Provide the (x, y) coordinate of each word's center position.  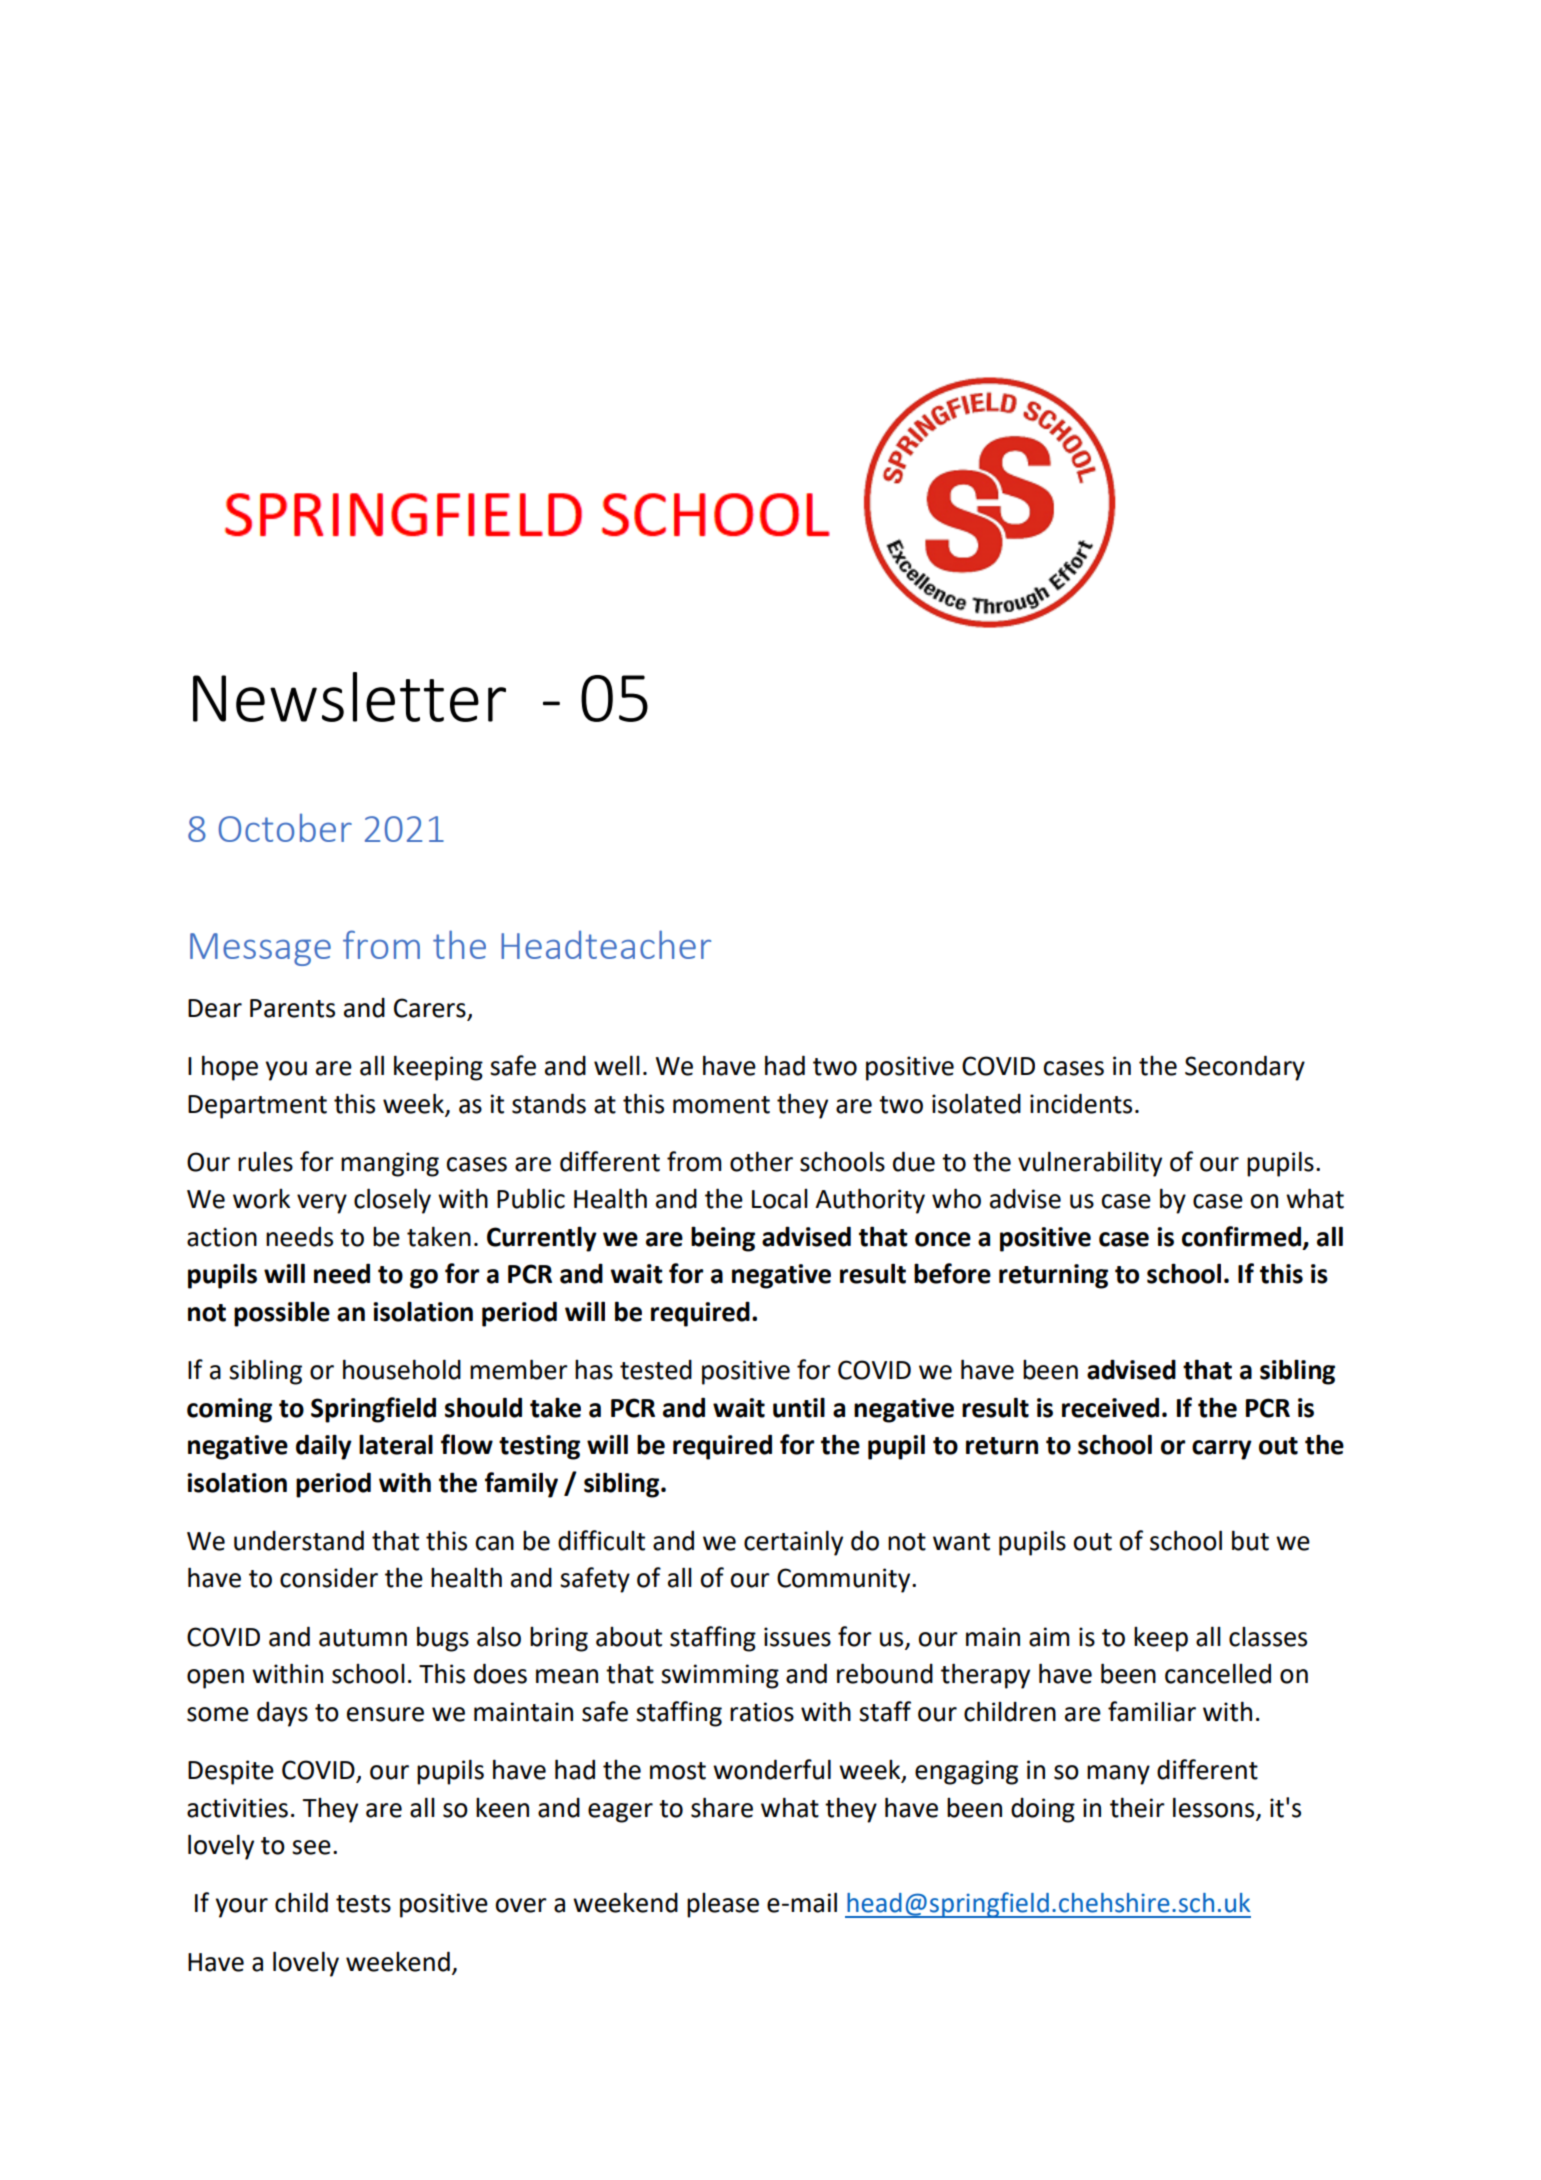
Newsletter (349, 697)
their (1137, 1807)
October (285, 827)
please (723, 1905)
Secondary (1245, 1068)
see (311, 1847)
